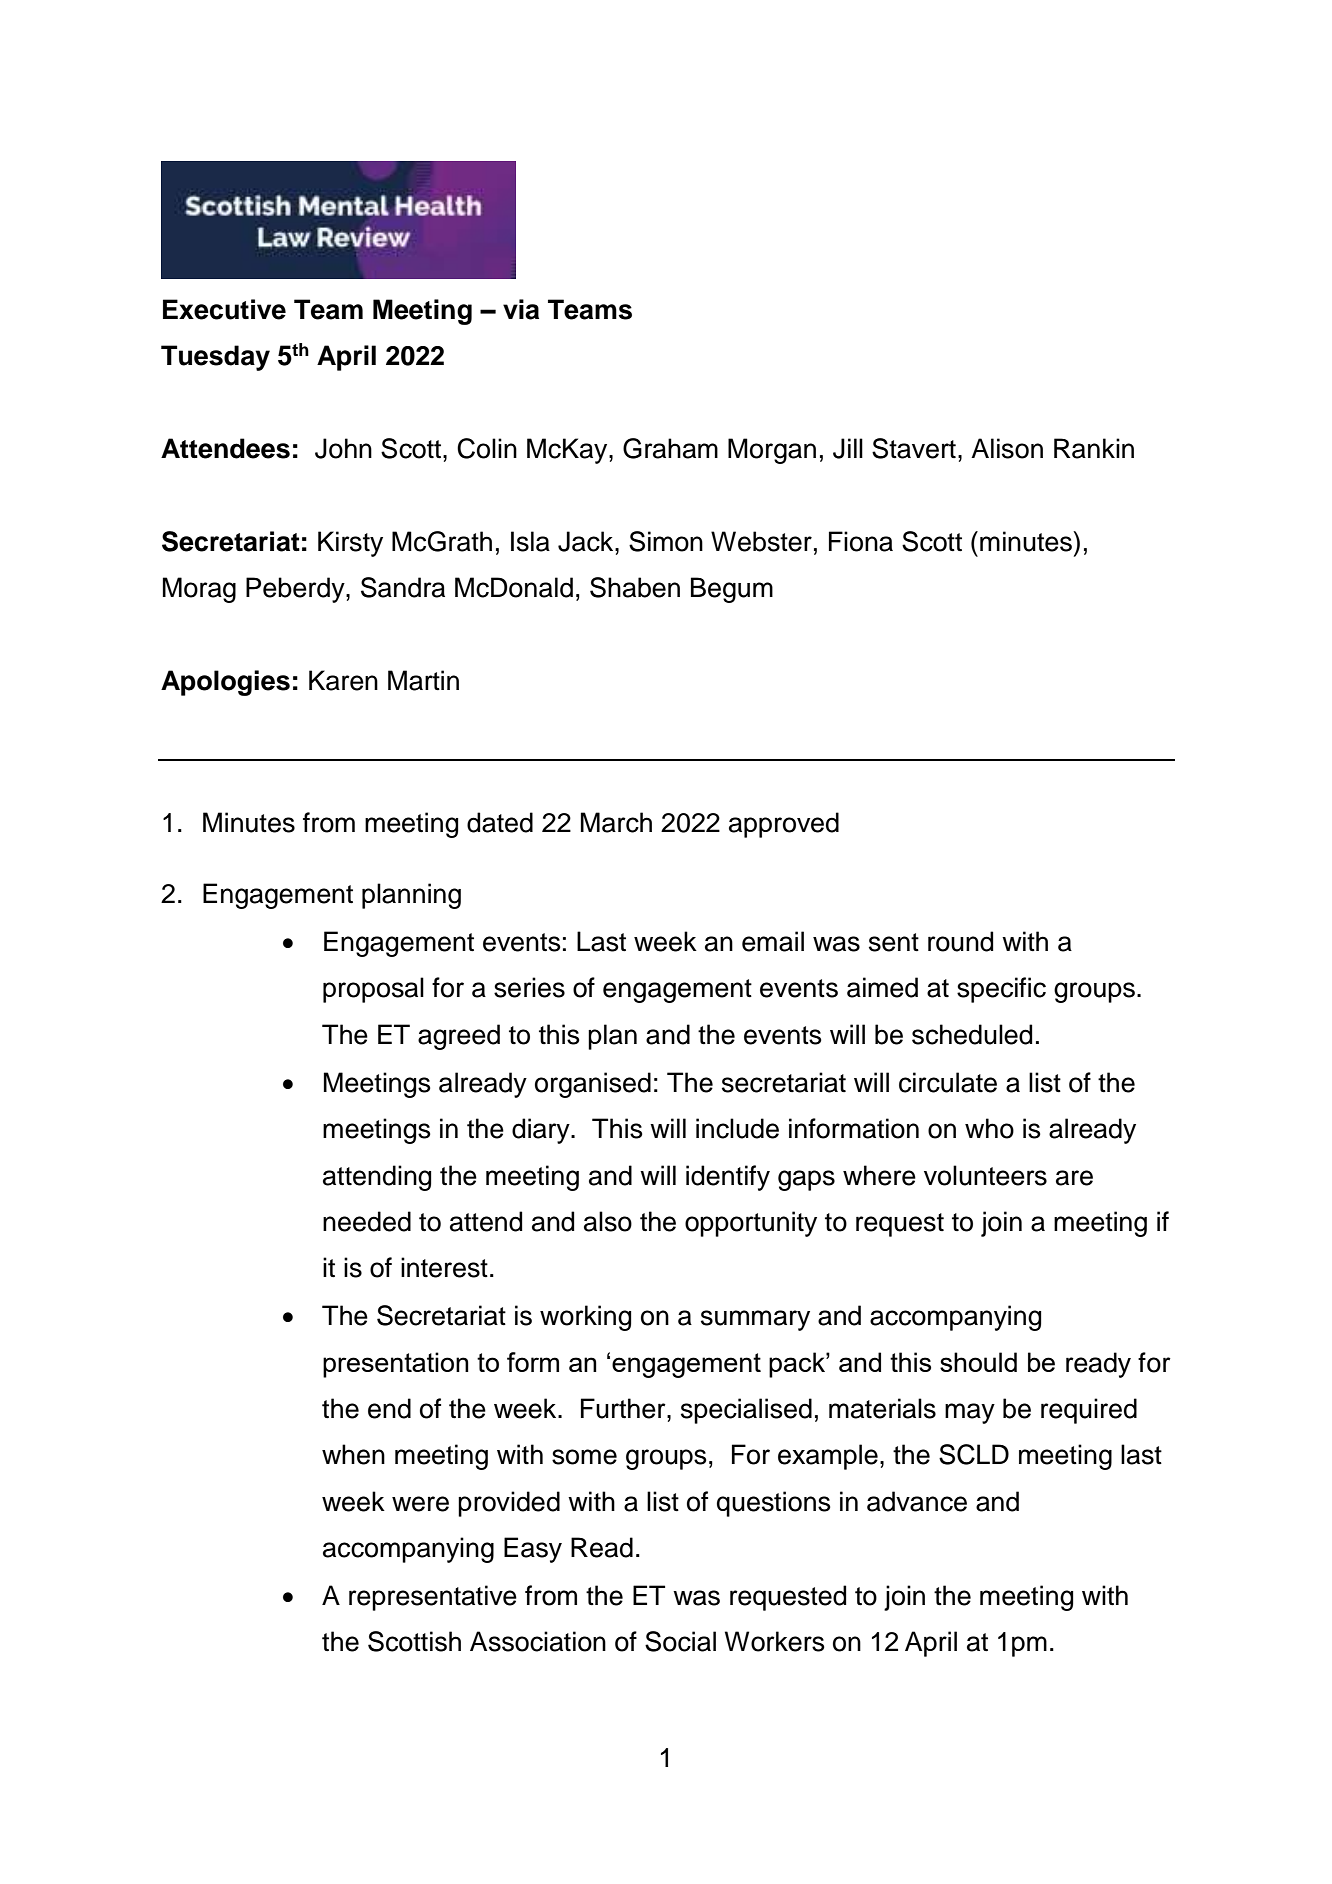 The height and width of the image is (1884, 1332). What do you see at coordinates (670, 448) in the image?
I see `Graham` at bounding box center [670, 448].
